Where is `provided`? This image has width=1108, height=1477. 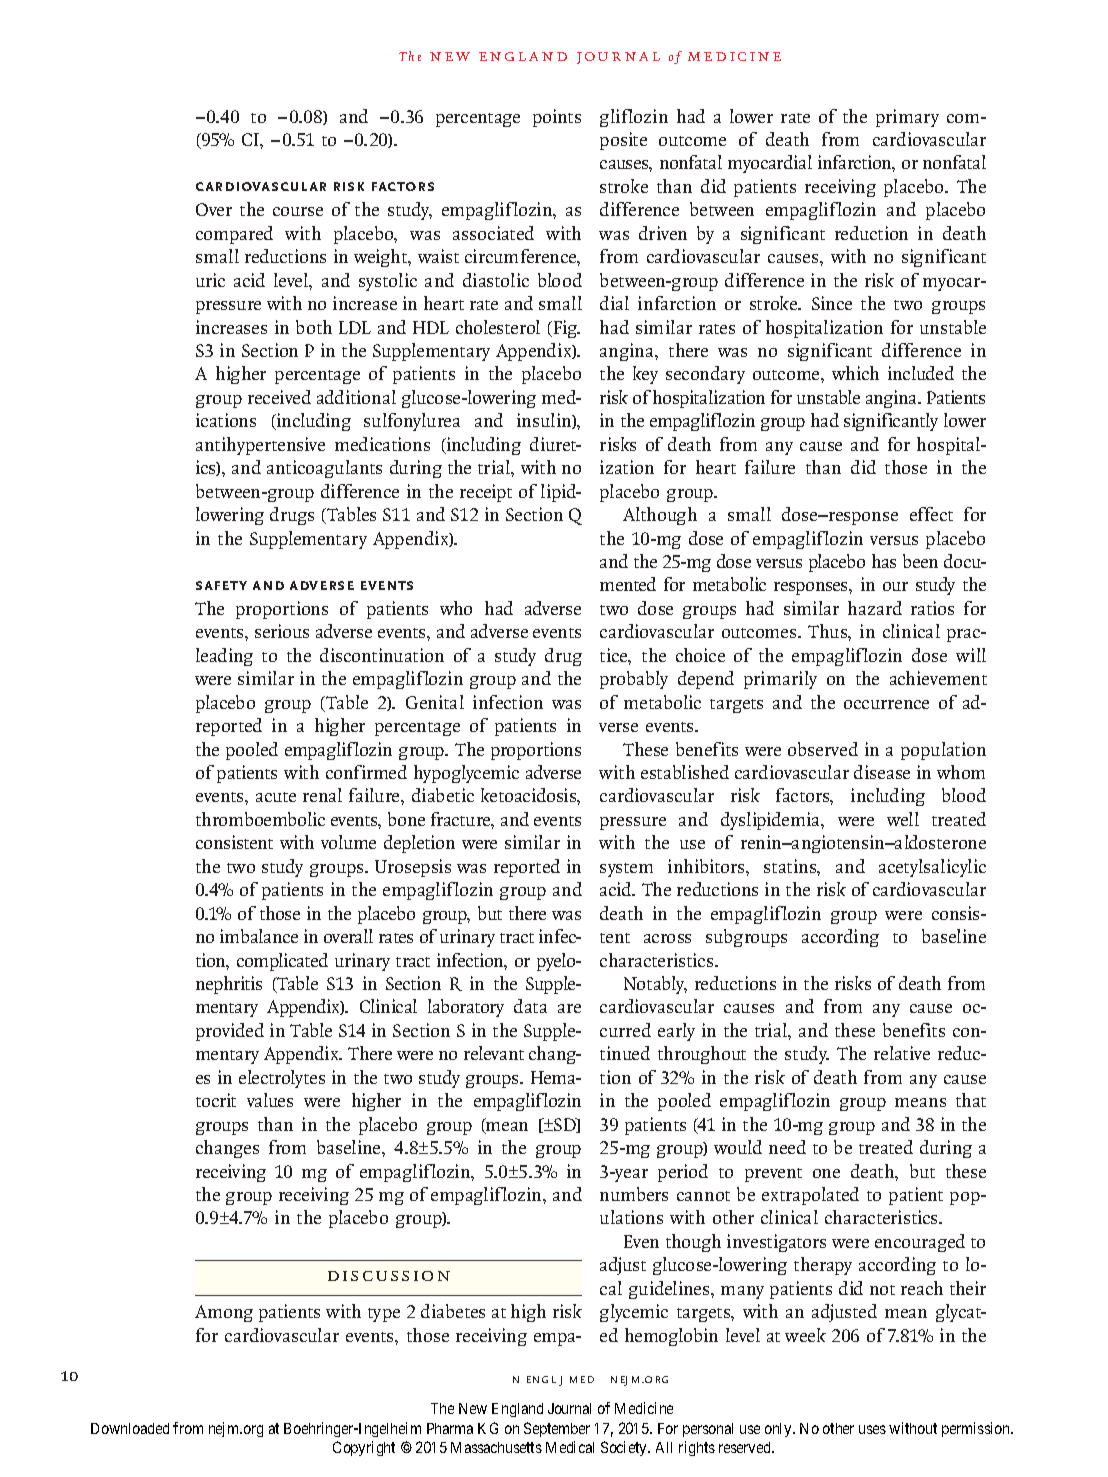 provided is located at coordinates (230, 1032).
